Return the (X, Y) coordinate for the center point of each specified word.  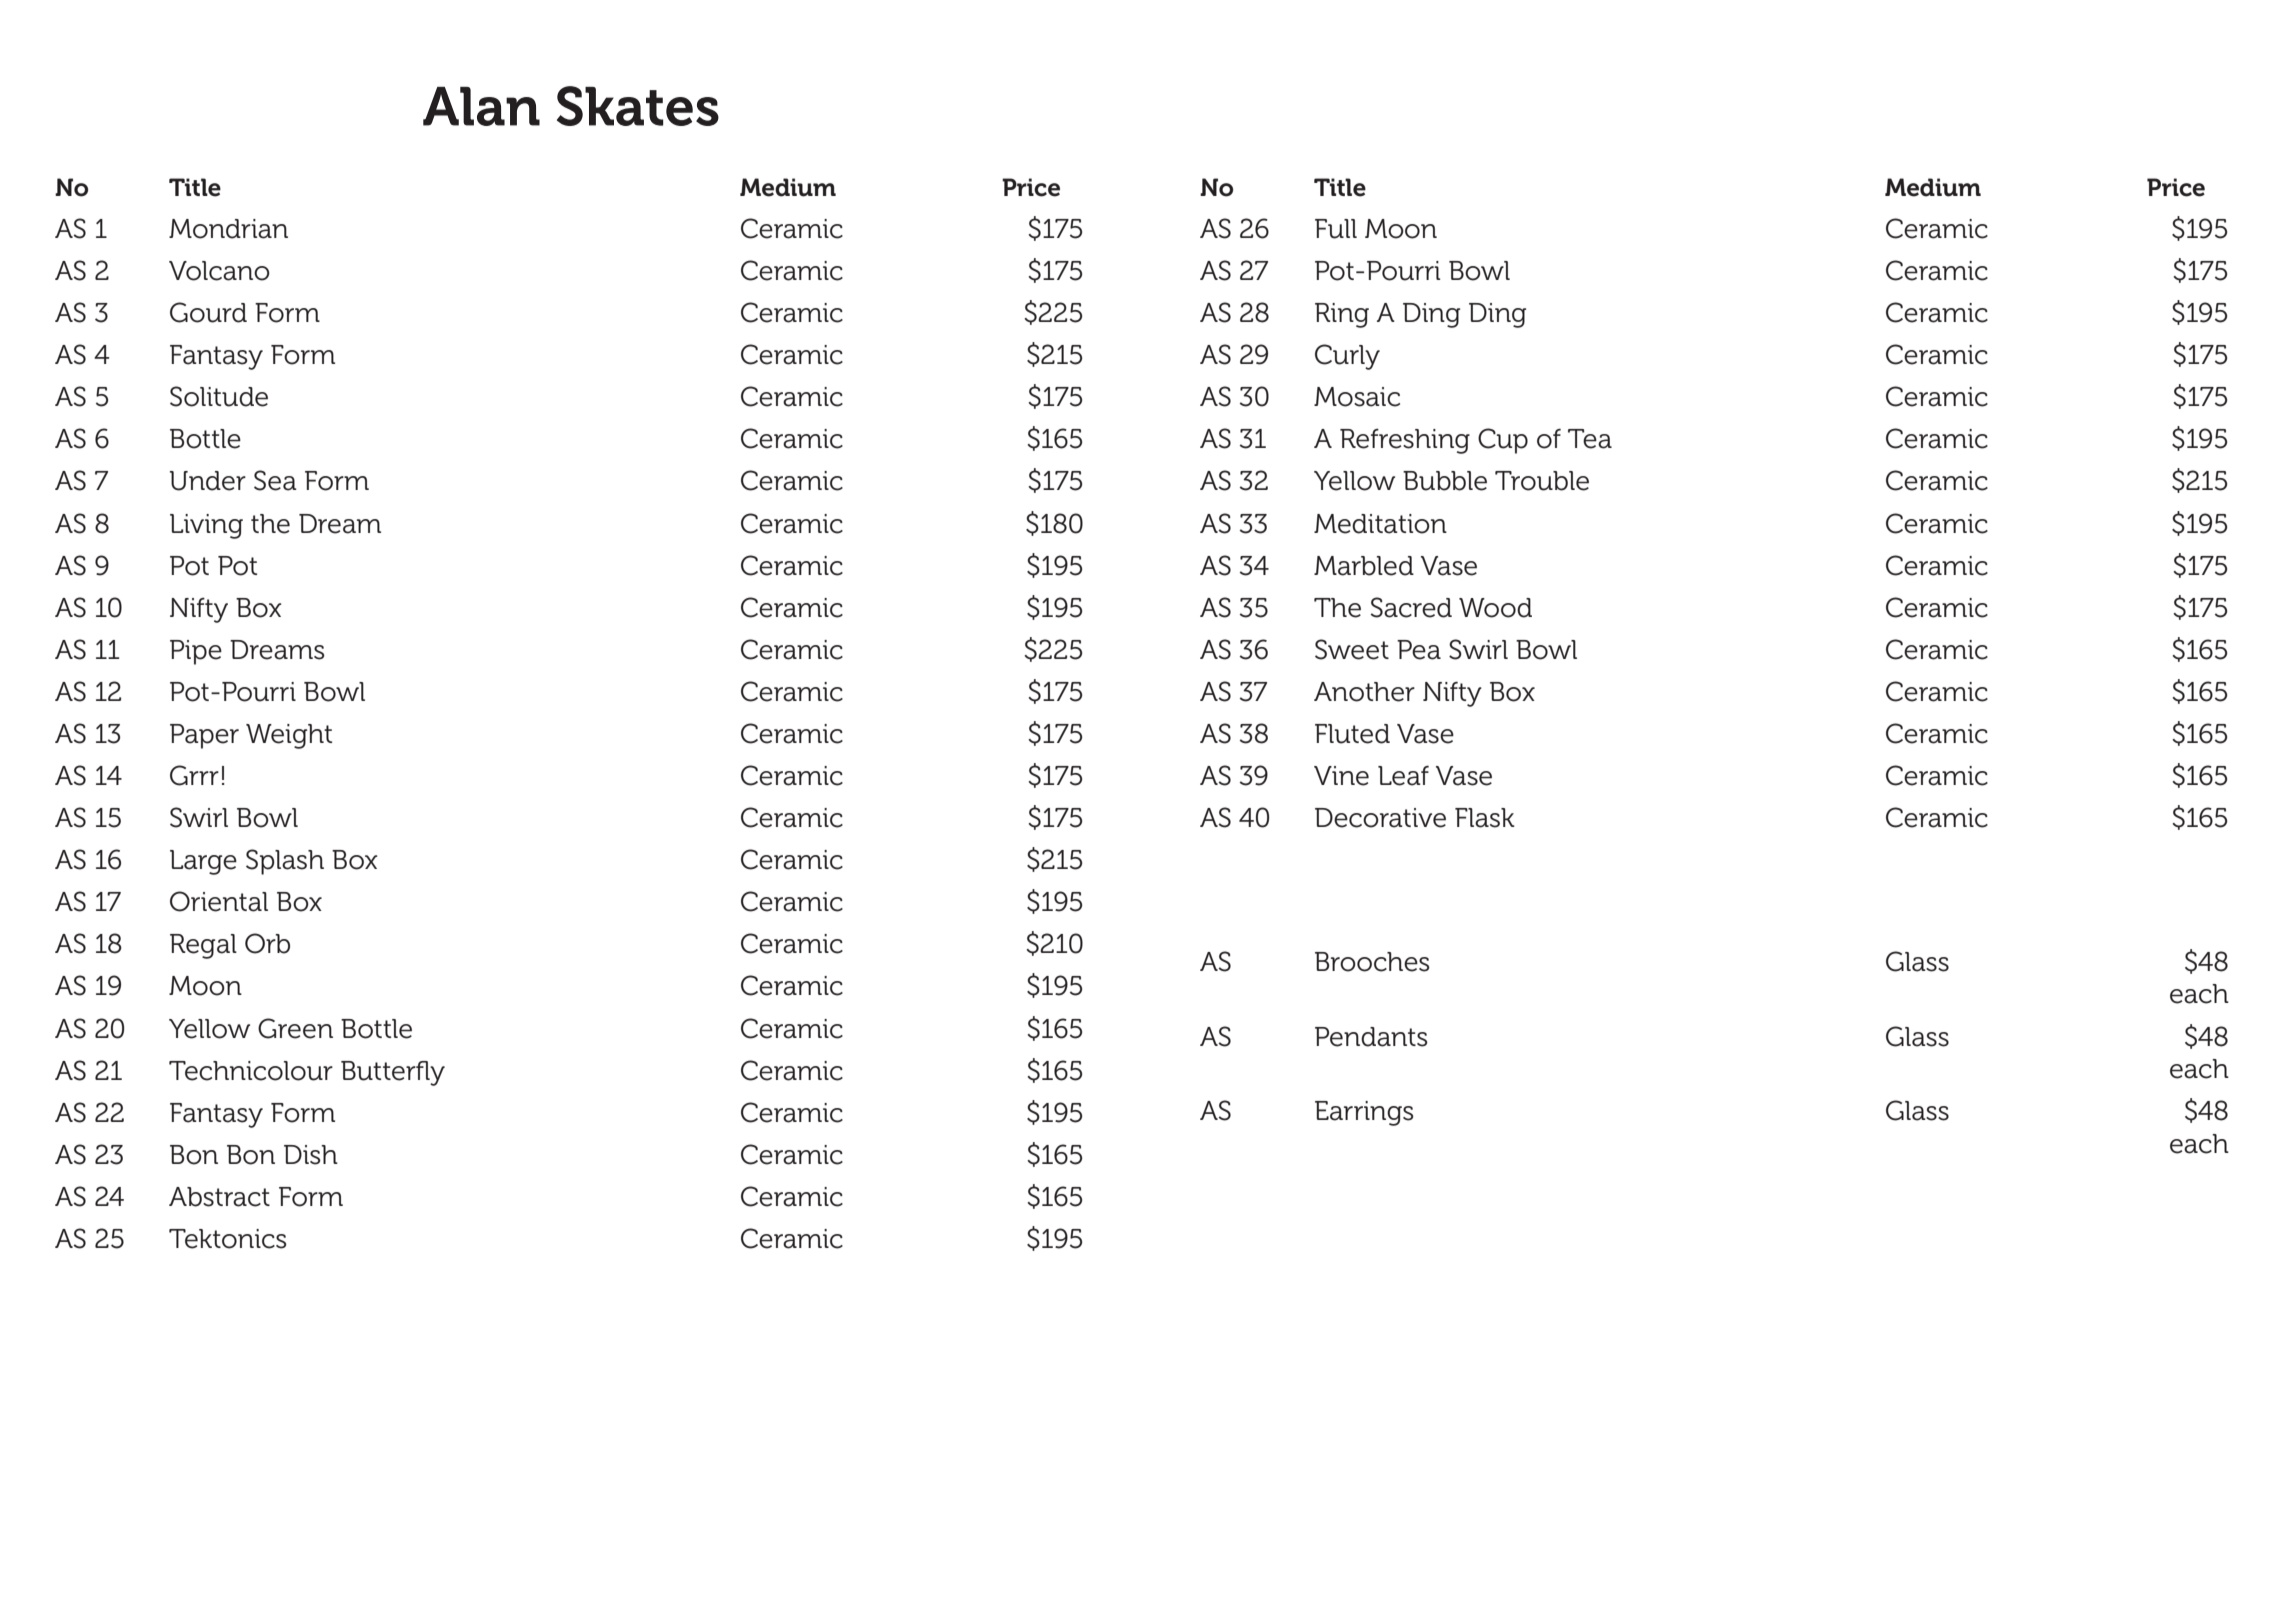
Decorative (1380, 818)
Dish (311, 1155)
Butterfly (393, 1073)
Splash (285, 862)
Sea (275, 480)
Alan (481, 106)
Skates (638, 106)
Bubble (1445, 481)
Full (1336, 229)
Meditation (1380, 524)
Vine (1341, 776)
